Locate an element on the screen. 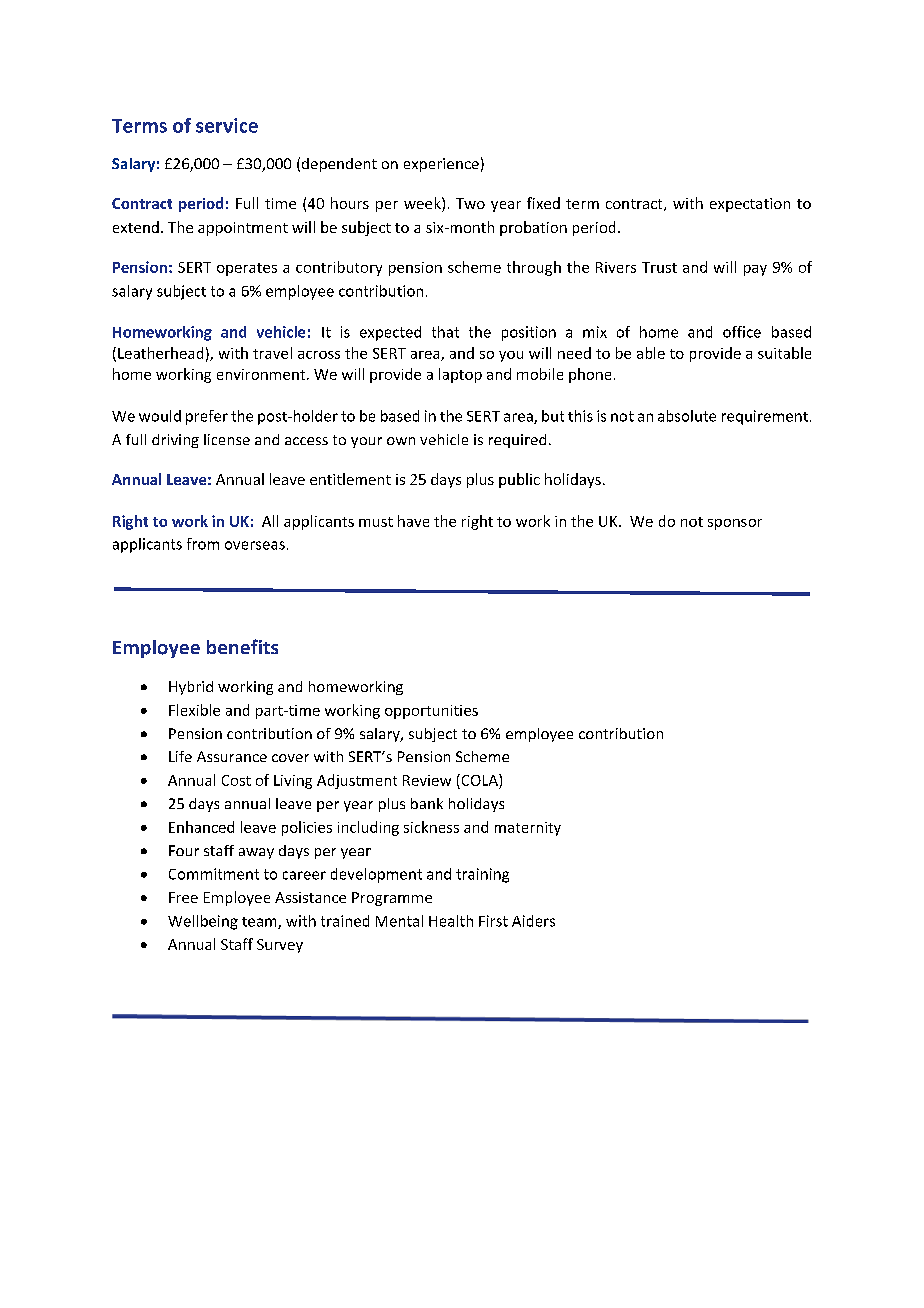 Image resolution: width=924 pixels, height=1308 pixels. Health is located at coordinates (451, 921).
